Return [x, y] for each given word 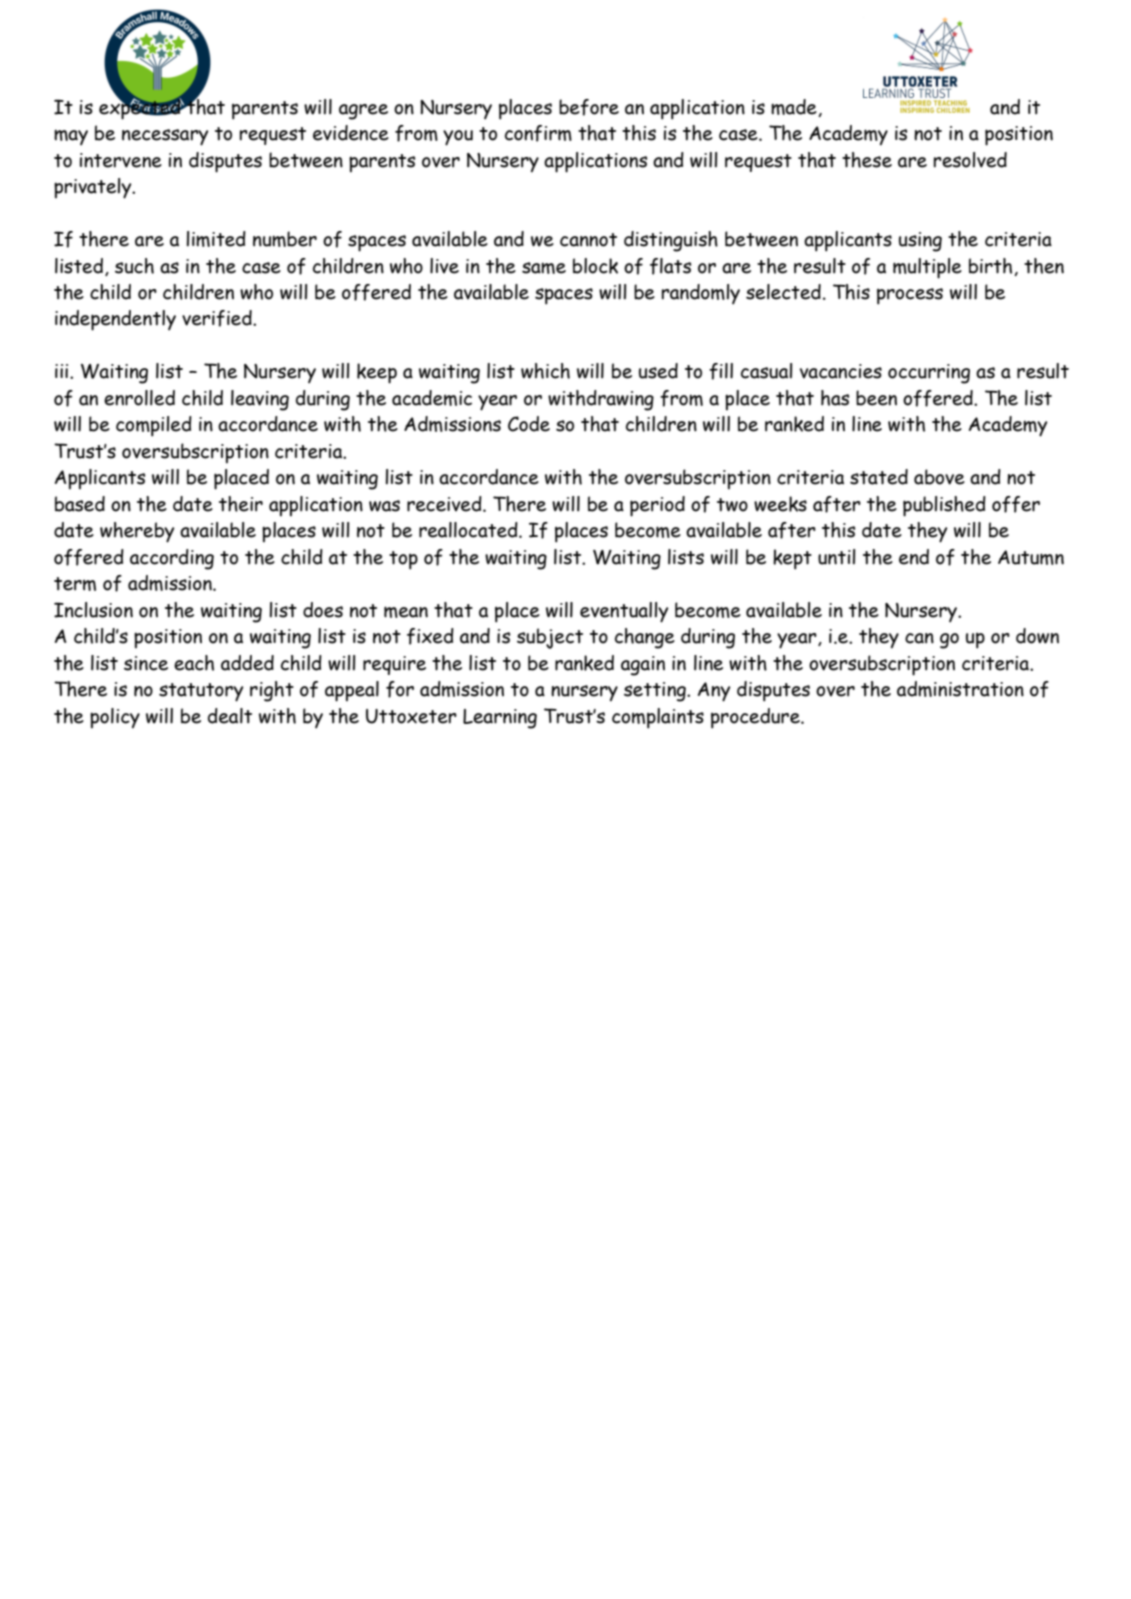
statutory [201, 692]
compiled [154, 426]
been [876, 398]
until [836, 557]
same [544, 268]
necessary [165, 137]
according [172, 559]
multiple [927, 268]
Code [529, 424]
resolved [970, 160]
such [134, 266]
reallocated [469, 530]
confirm [538, 133]
